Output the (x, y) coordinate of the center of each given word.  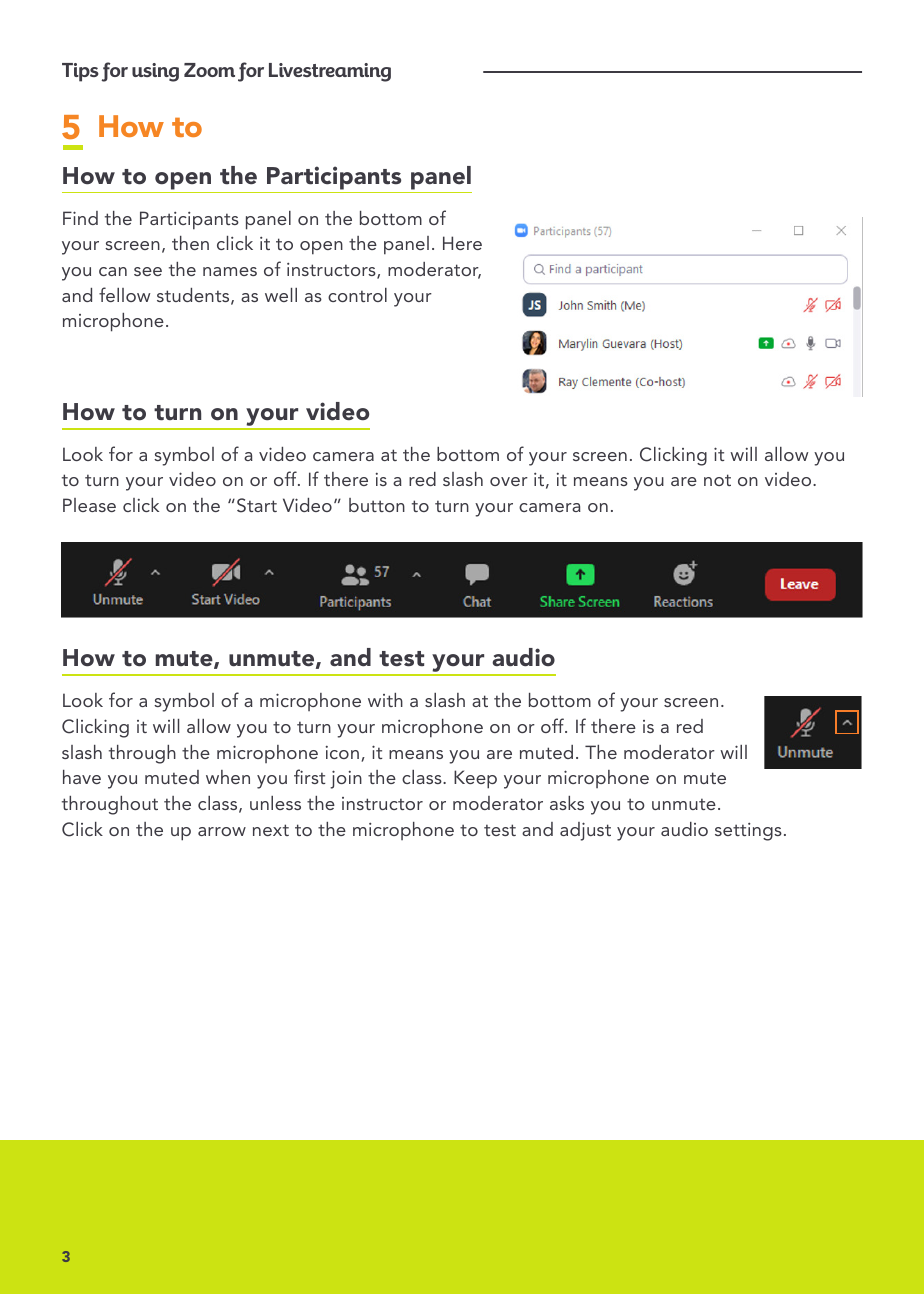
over (509, 481)
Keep (475, 779)
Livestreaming (330, 72)
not (717, 480)
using (155, 72)
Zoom (209, 70)
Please (89, 505)
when (228, 777)
